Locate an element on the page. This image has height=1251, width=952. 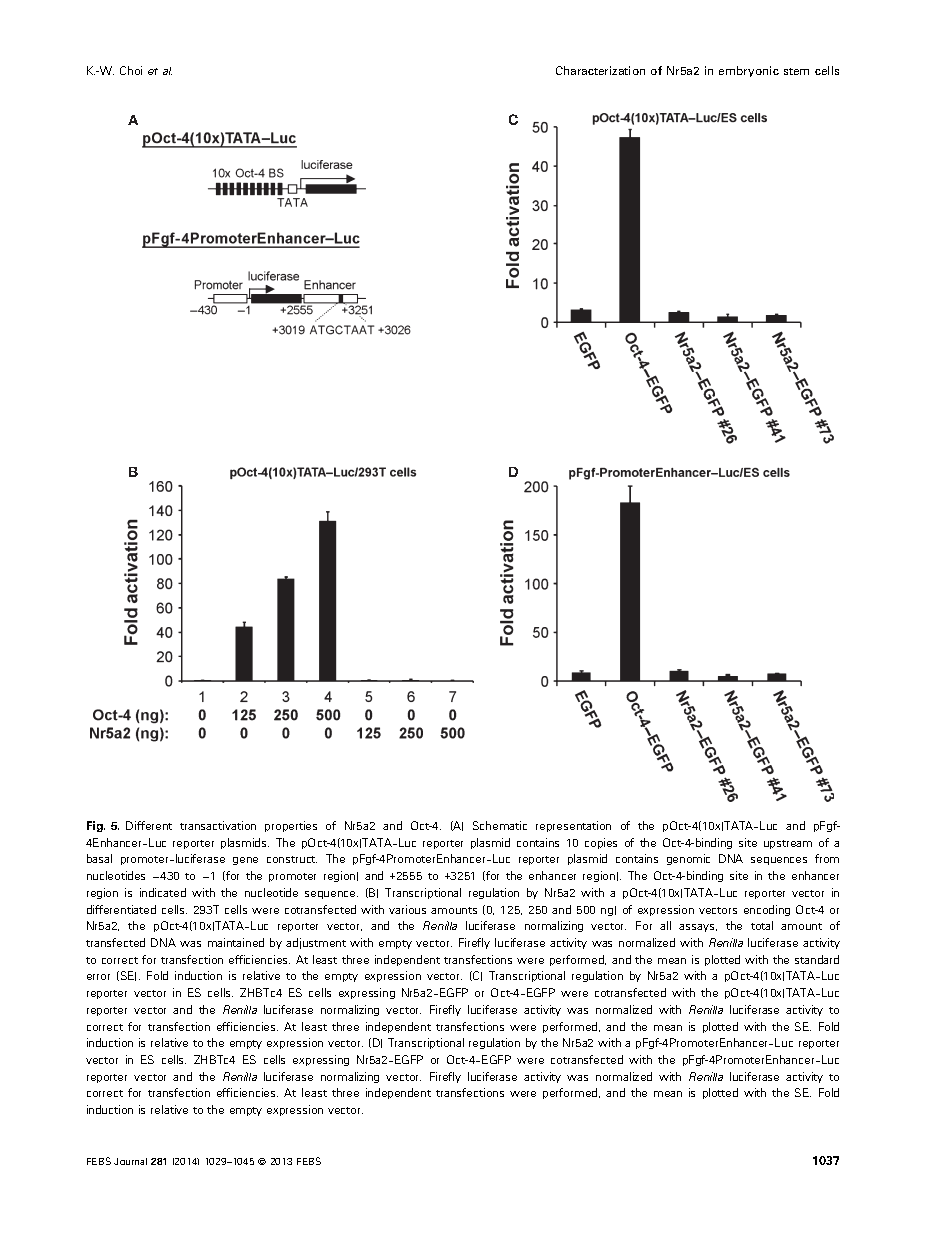
genomic is located at coordinates (688, 859).
